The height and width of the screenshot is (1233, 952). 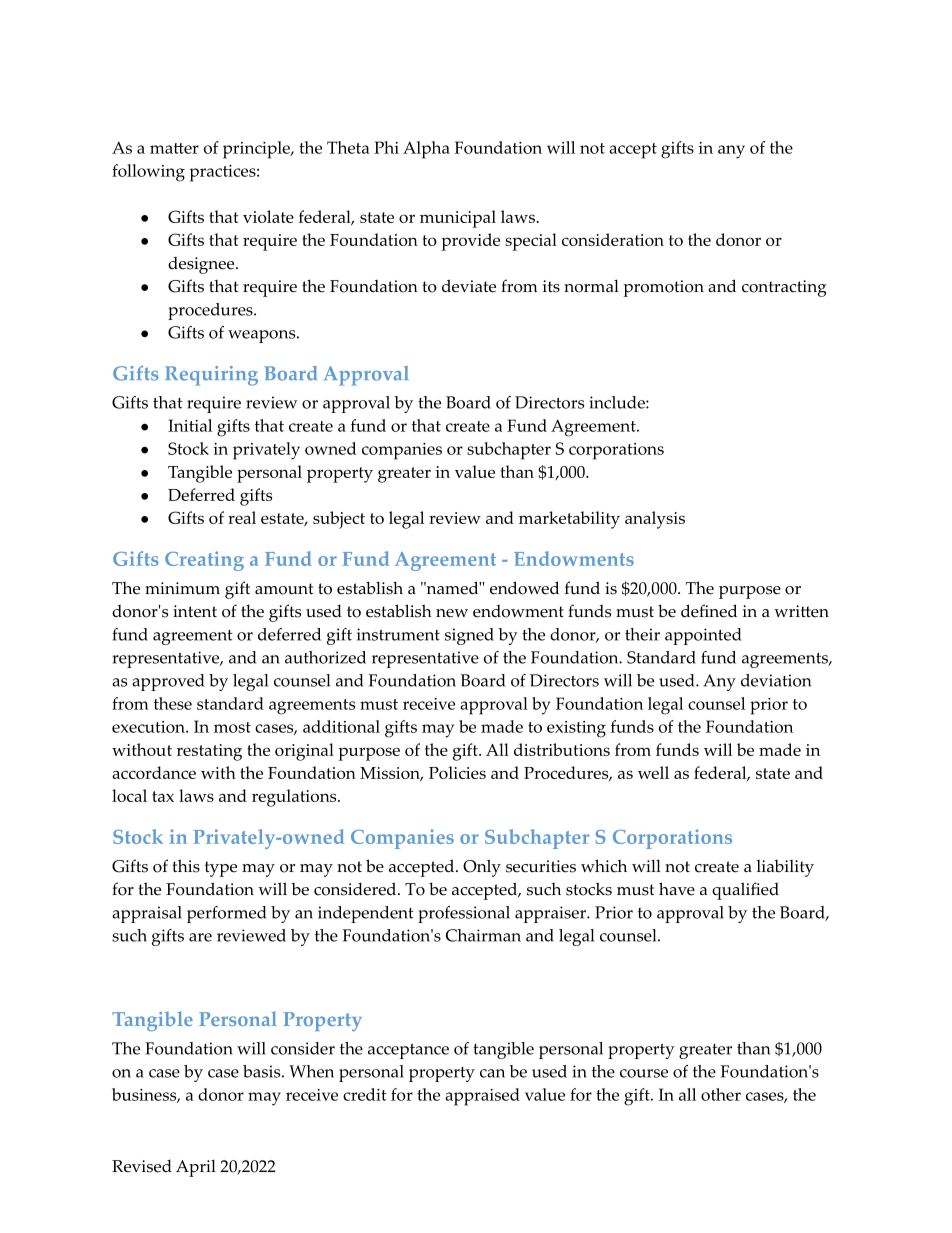 I want to click on matter, so click(x=174, y=148).
